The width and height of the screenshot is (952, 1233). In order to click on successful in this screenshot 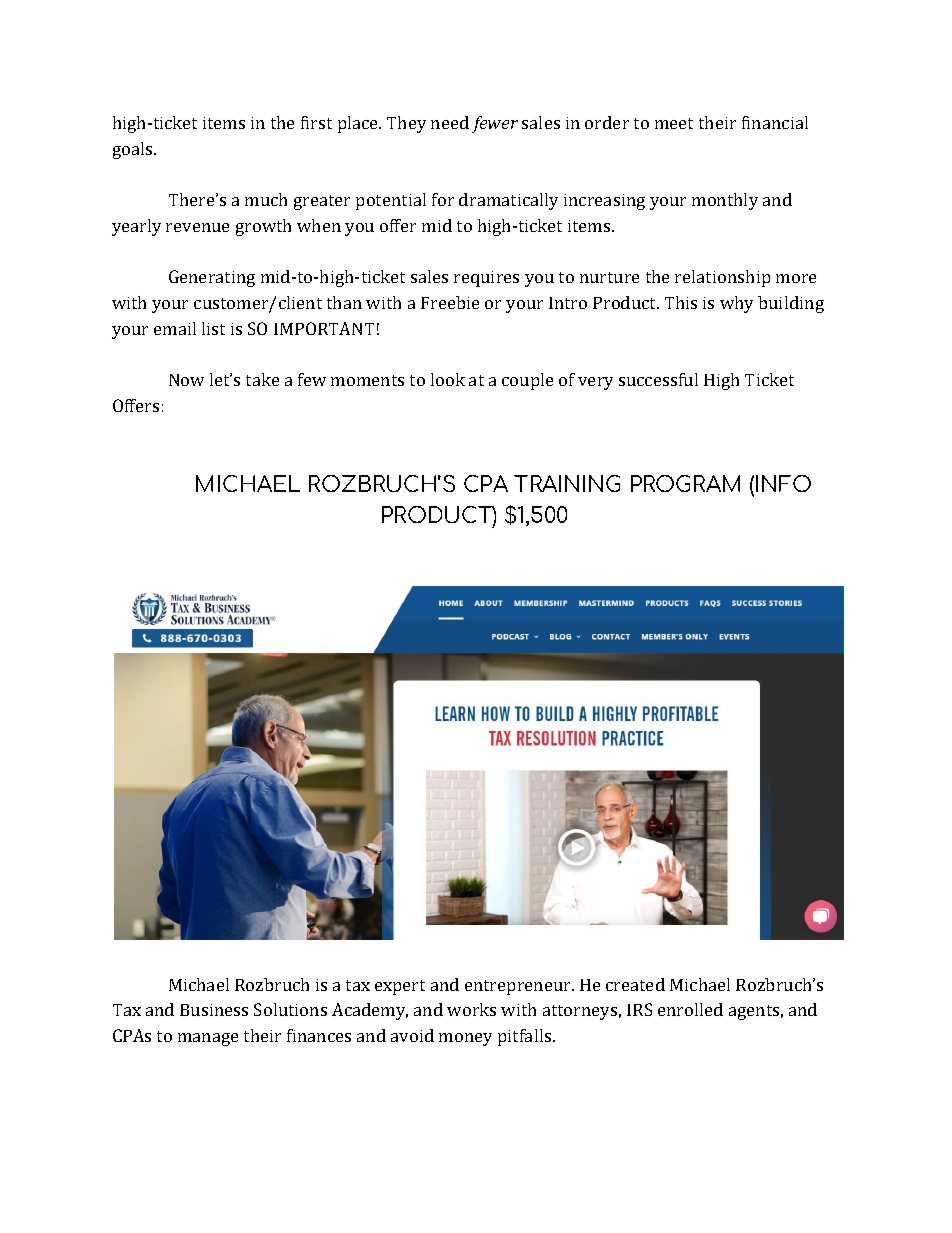, I will do `click(658, 379)`.
